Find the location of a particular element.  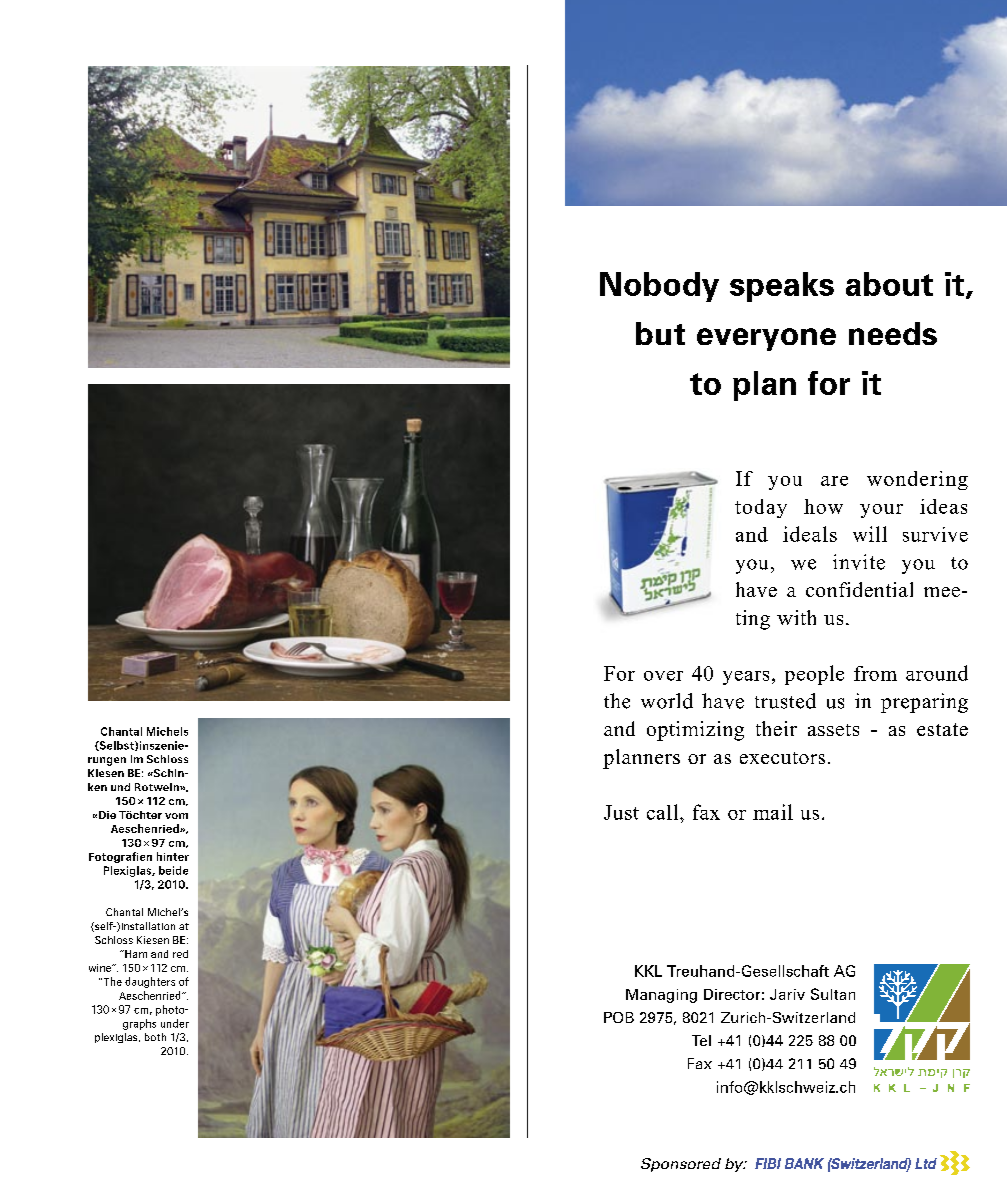

today is located at coordinates (761, 508).
